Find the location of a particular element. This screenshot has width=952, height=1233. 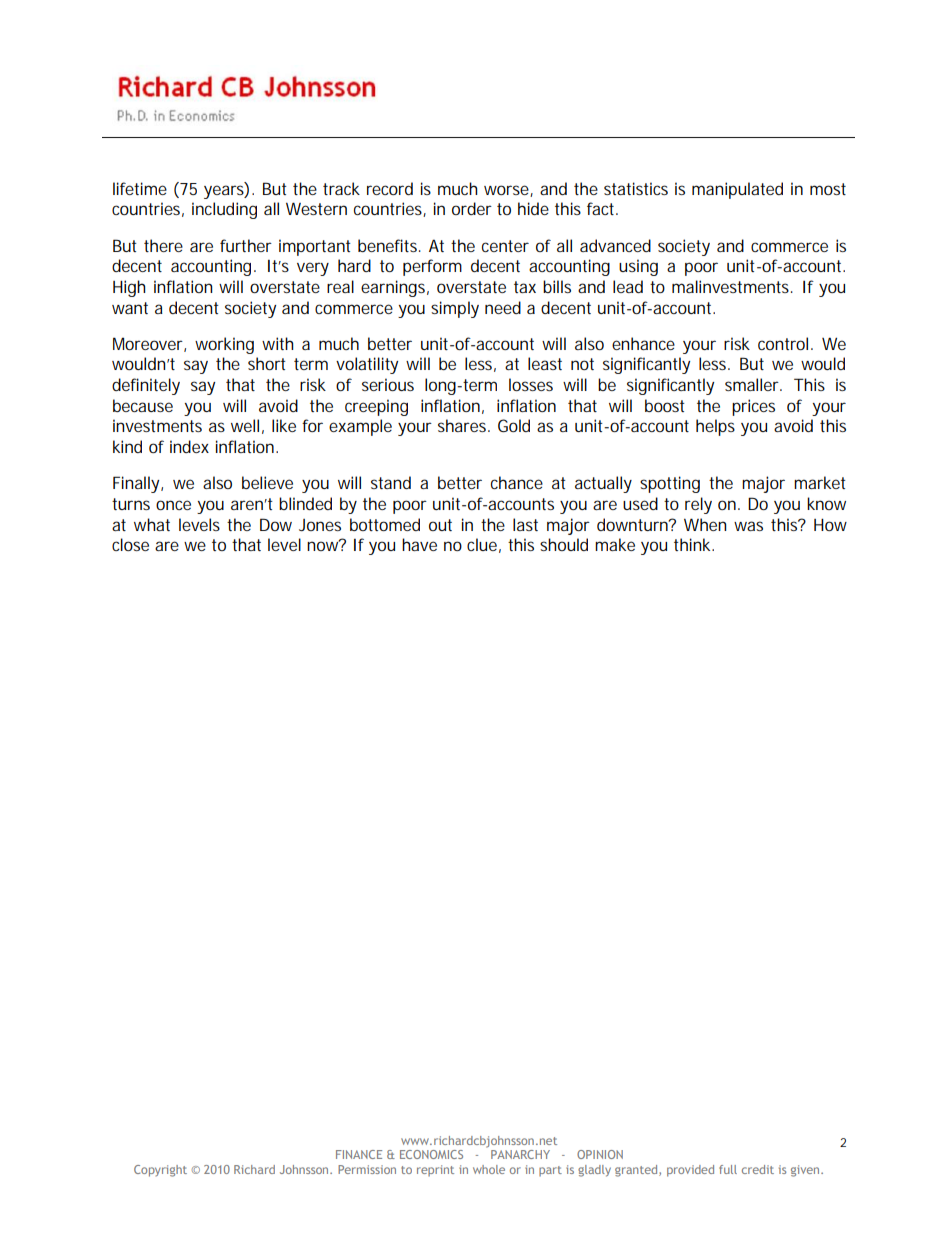

manipulated is located at coordinates (737, 190).
